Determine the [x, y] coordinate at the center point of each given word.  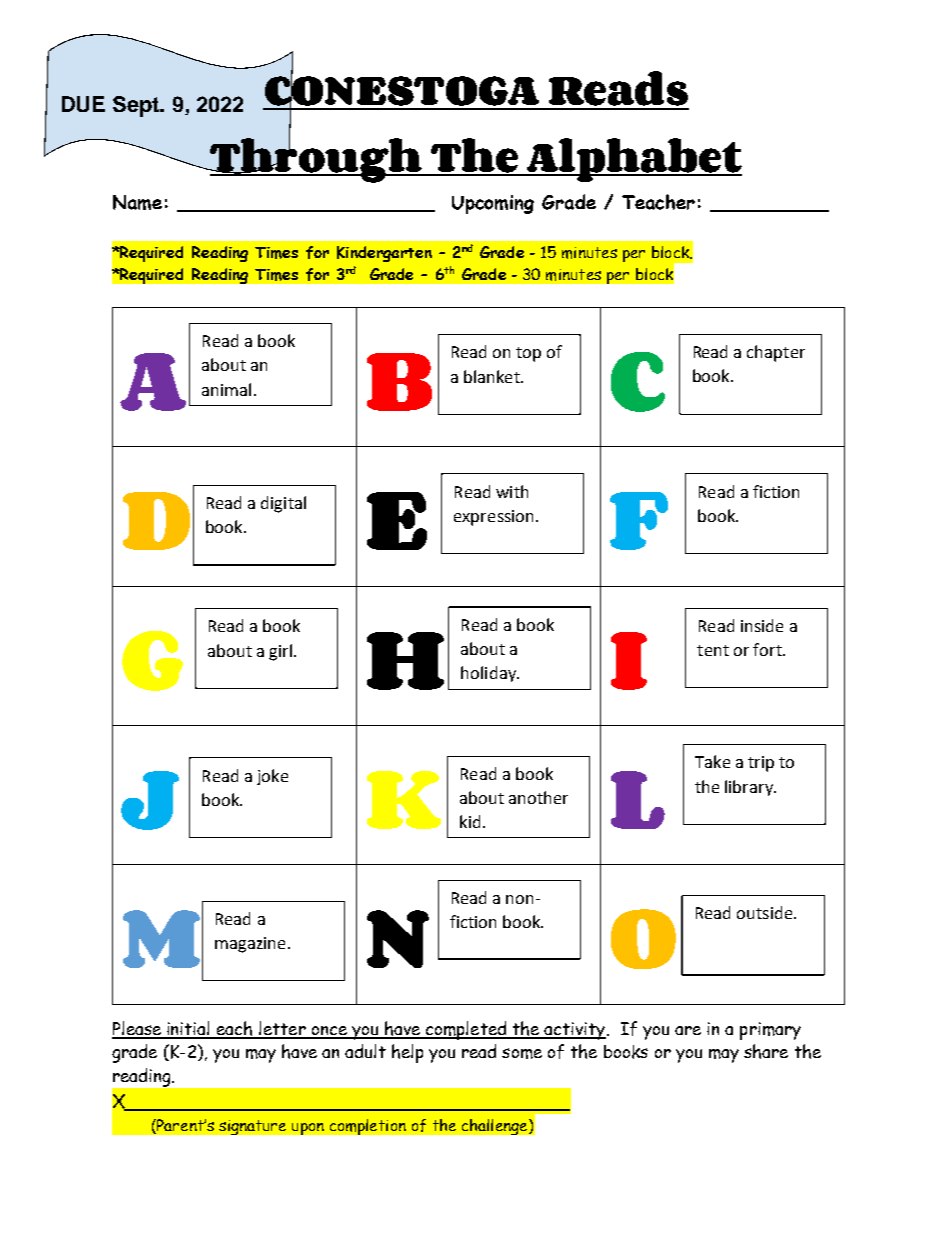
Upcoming [493, 204]
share [766, 1051]
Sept [137, 106]
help [407, 1053]
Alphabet [633, 160]
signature [252, 1127]
